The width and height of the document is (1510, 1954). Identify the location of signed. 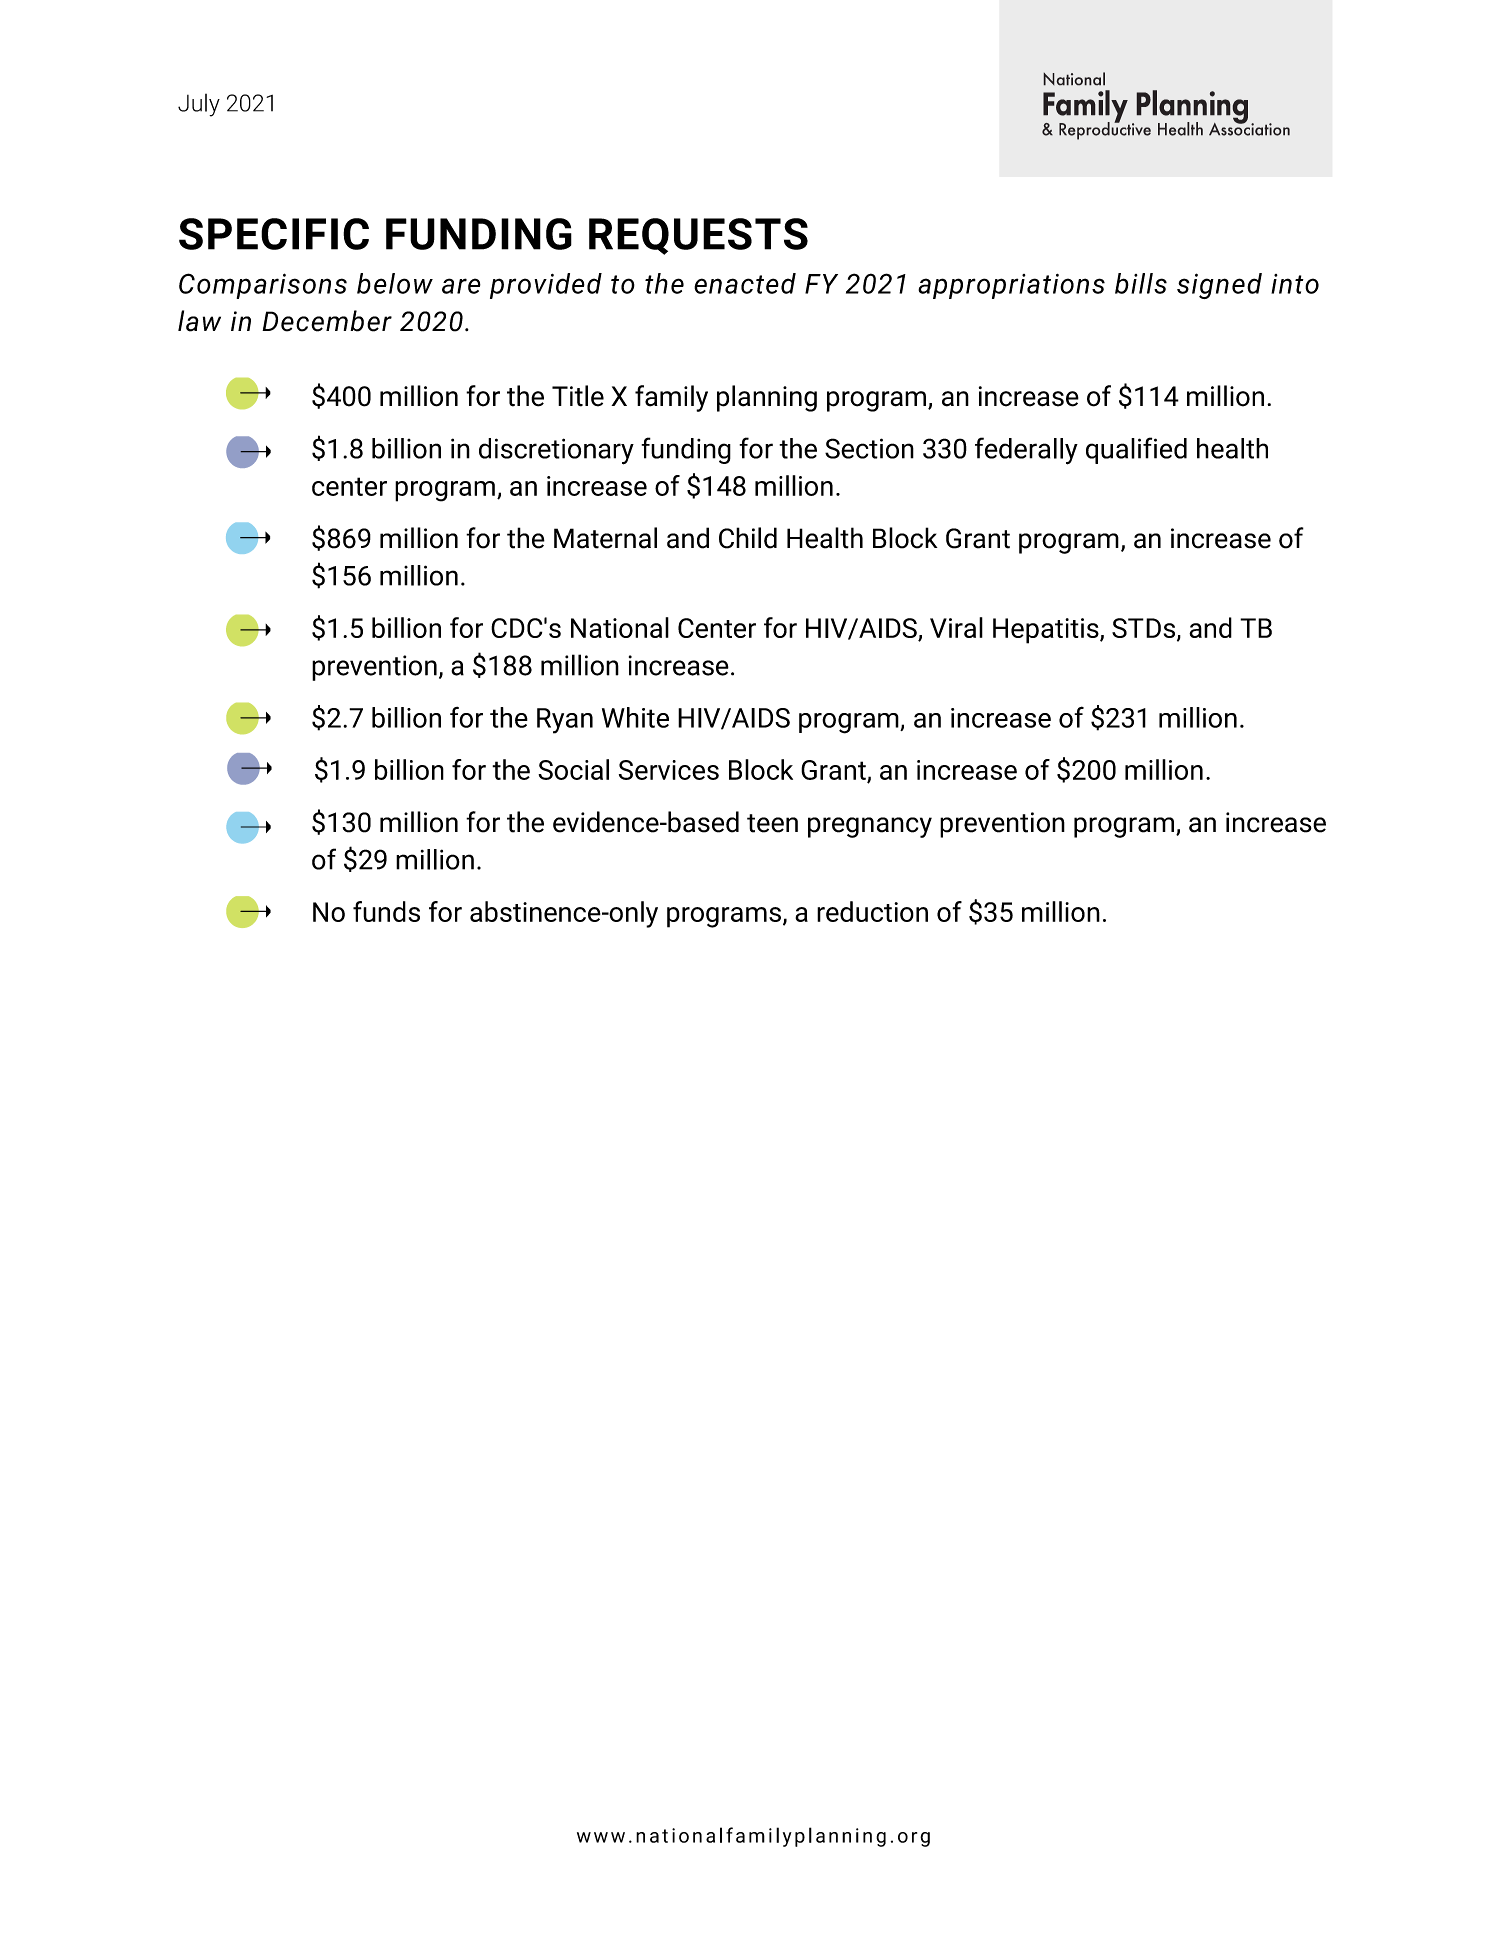
(1219, 286).
